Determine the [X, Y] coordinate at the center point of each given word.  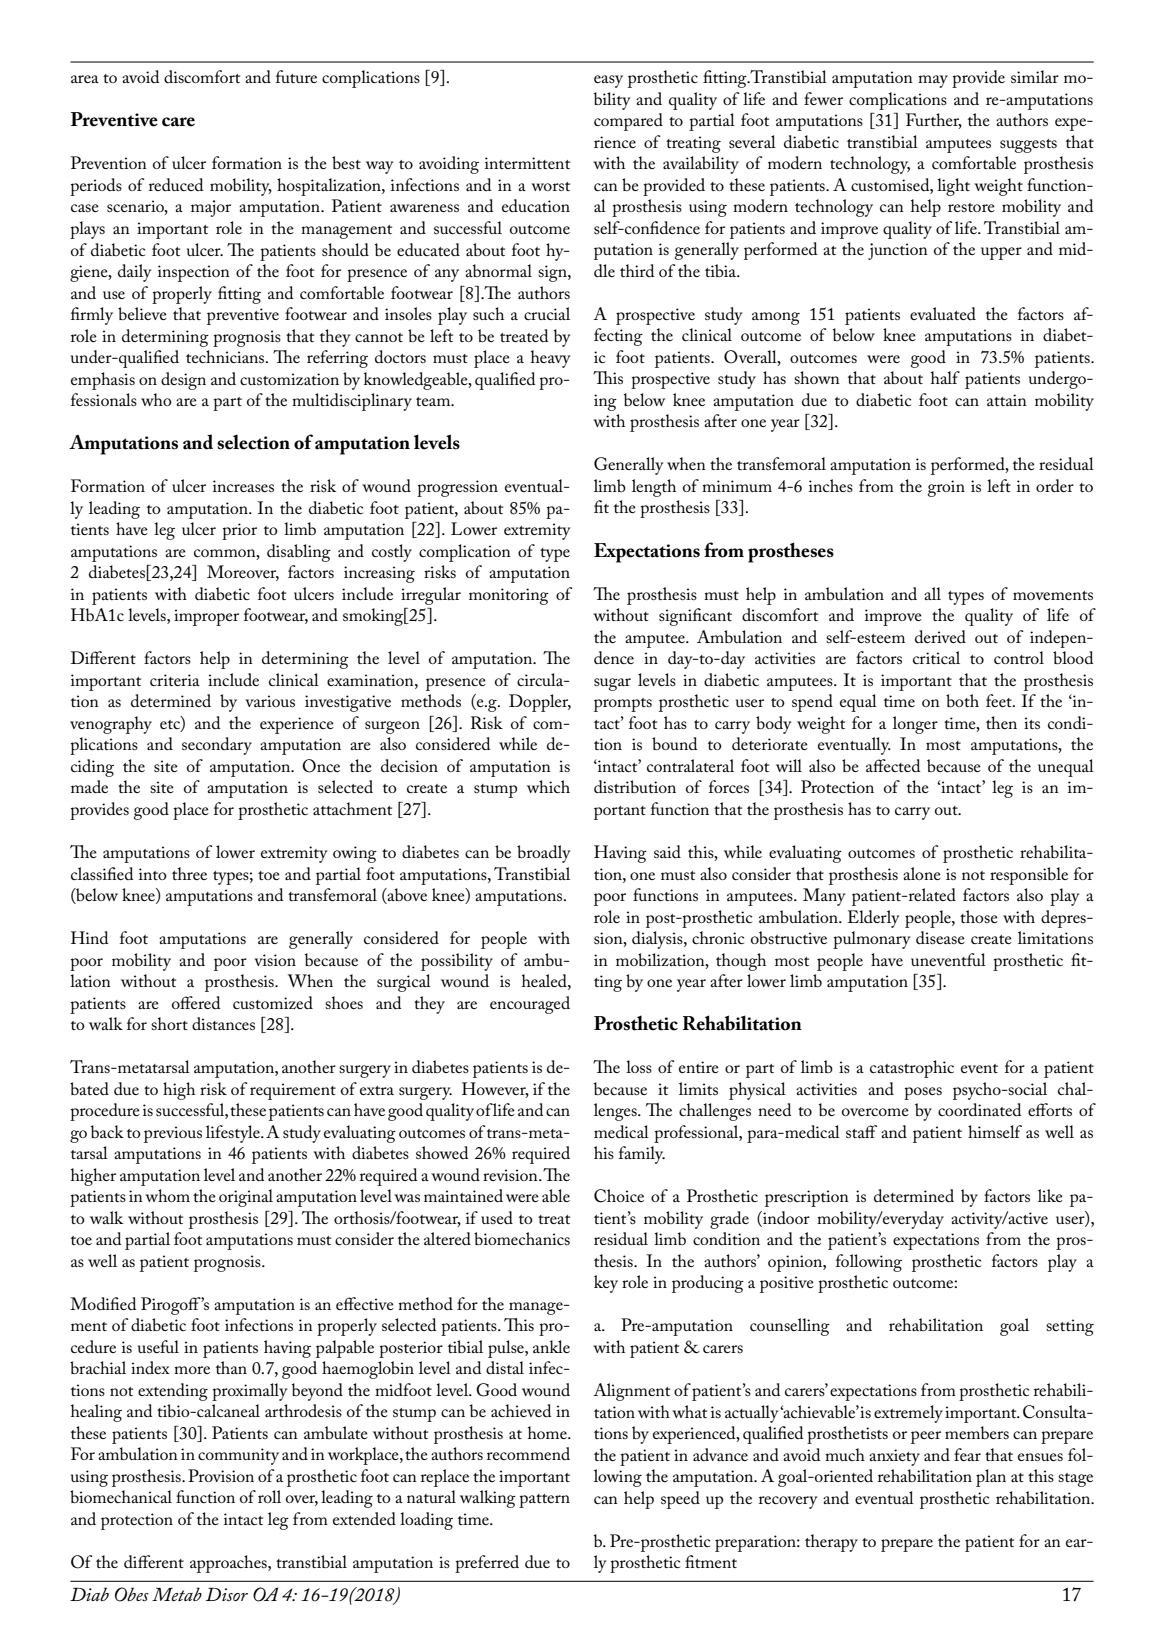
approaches [229, 1564]
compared [628, 122]
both [962, 700]
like [1050, 1195]
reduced [176, 184]
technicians [226, 356]
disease [940, 937]
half [945, 377]
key [606, 1284]
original [246, 1198]
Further [934, 121]
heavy [550, 359]
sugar [612, 684]
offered [196, 1002]
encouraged [530, 1005]
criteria [175, 680]
